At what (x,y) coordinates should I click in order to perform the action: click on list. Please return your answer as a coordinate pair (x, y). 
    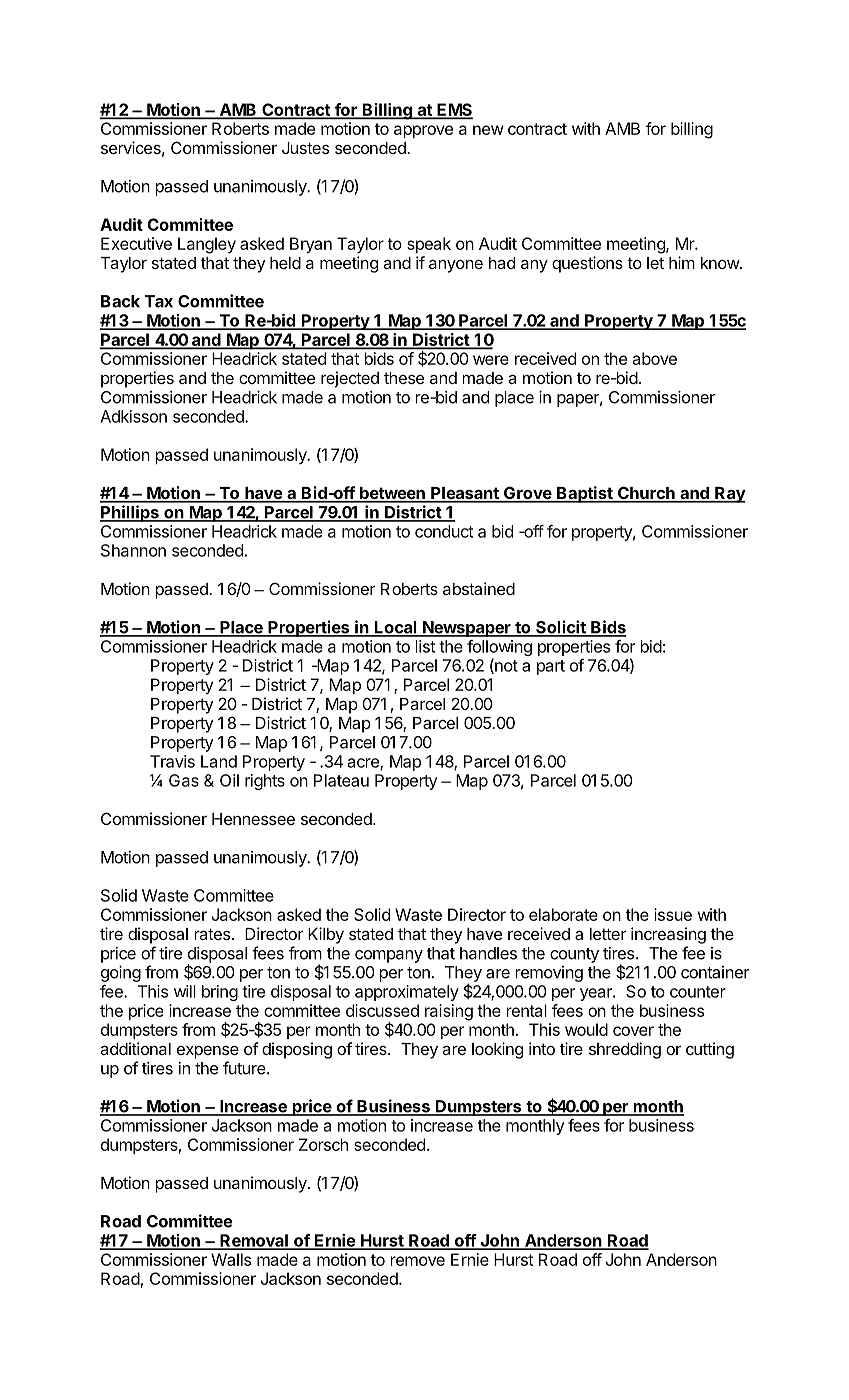
    Looking at the image, I should click on (425, 646).
